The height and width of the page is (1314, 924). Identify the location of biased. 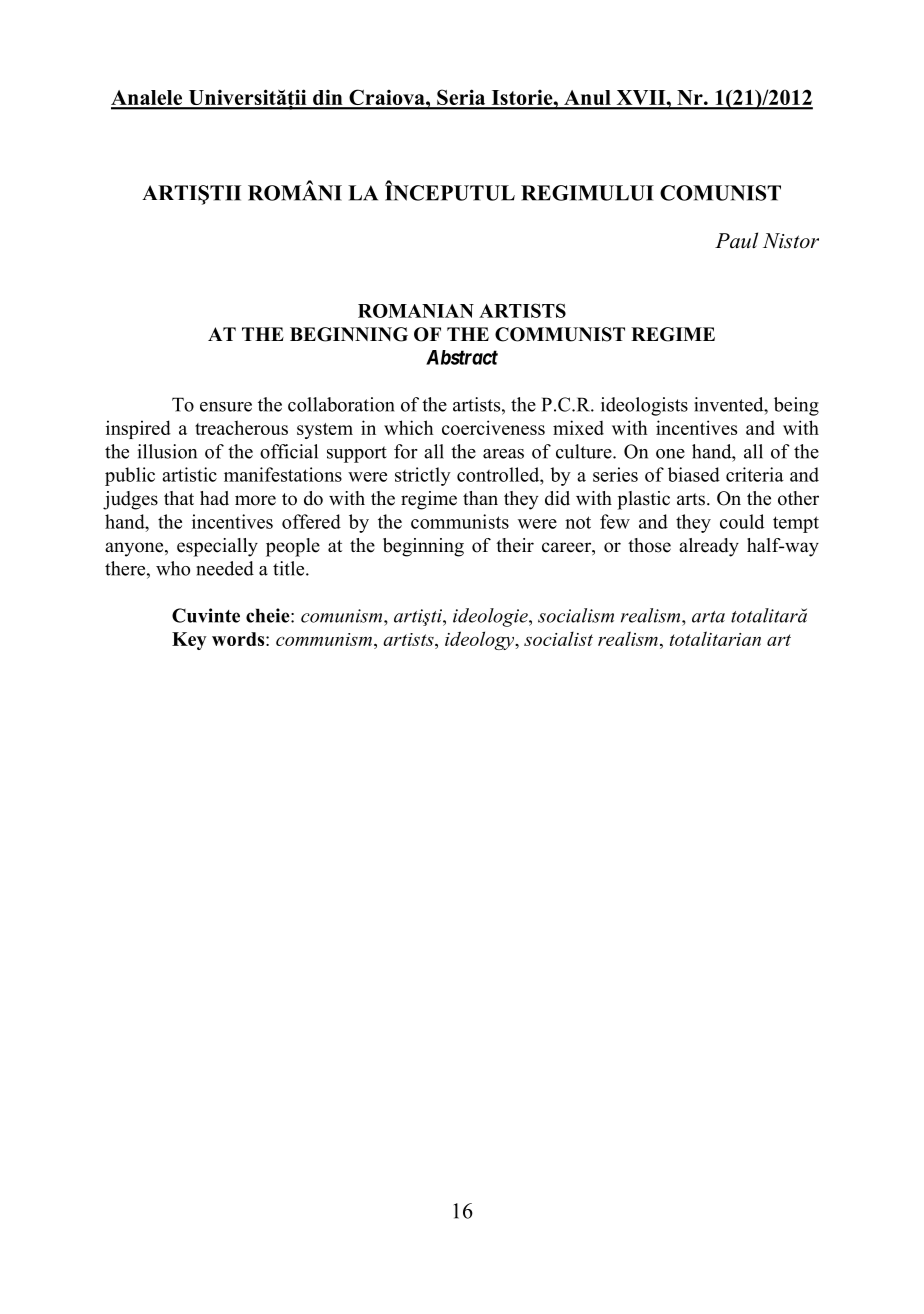
(694, 474).
